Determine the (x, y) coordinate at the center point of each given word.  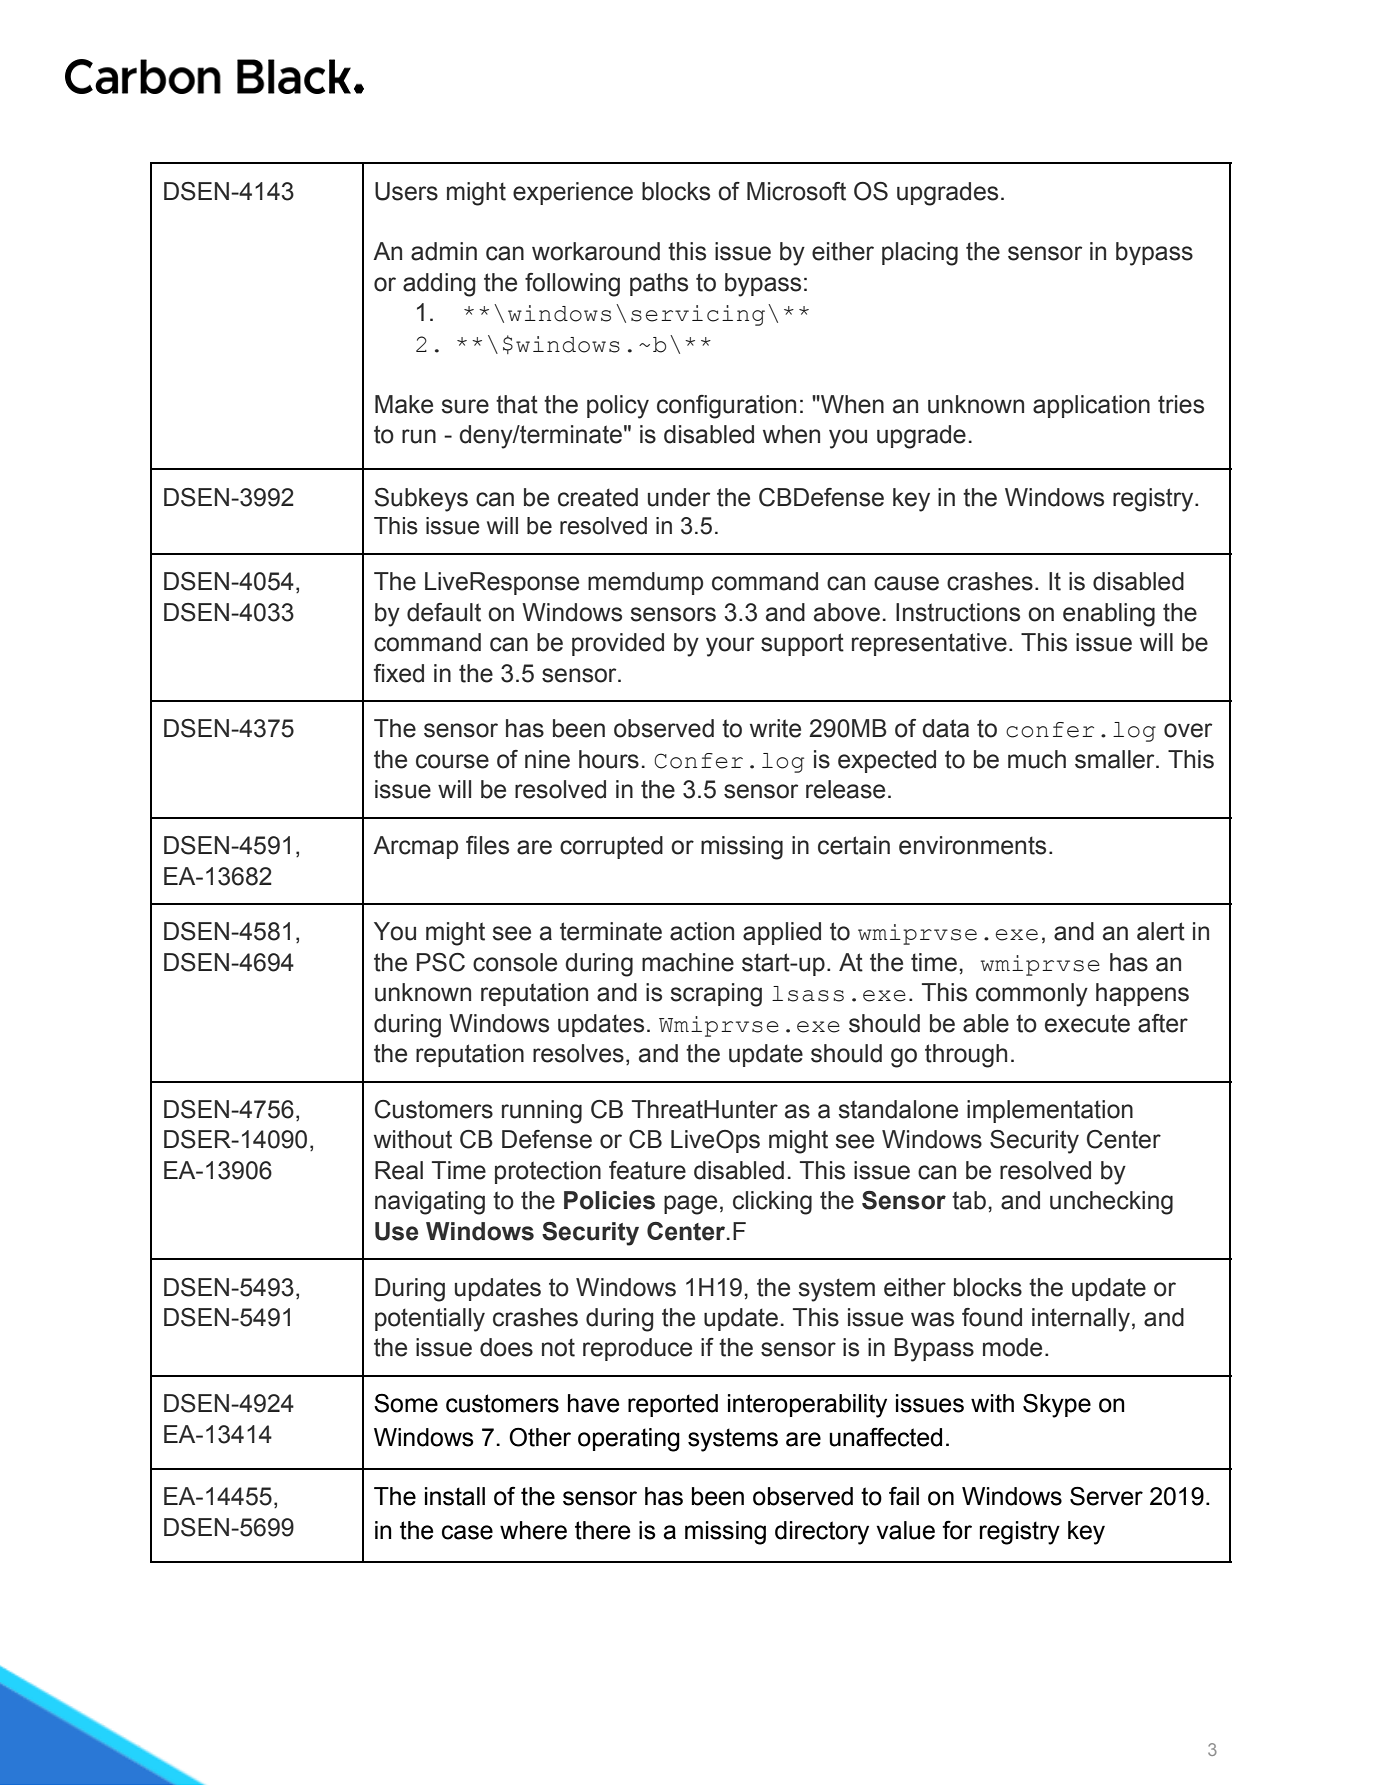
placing (920, 254)
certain (854, 845)
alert (1161, 931)
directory (822, 1533)
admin (444, 251)
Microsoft (796, 191)
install (455, 1496)
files (487, 845)
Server (1106, 1496)
